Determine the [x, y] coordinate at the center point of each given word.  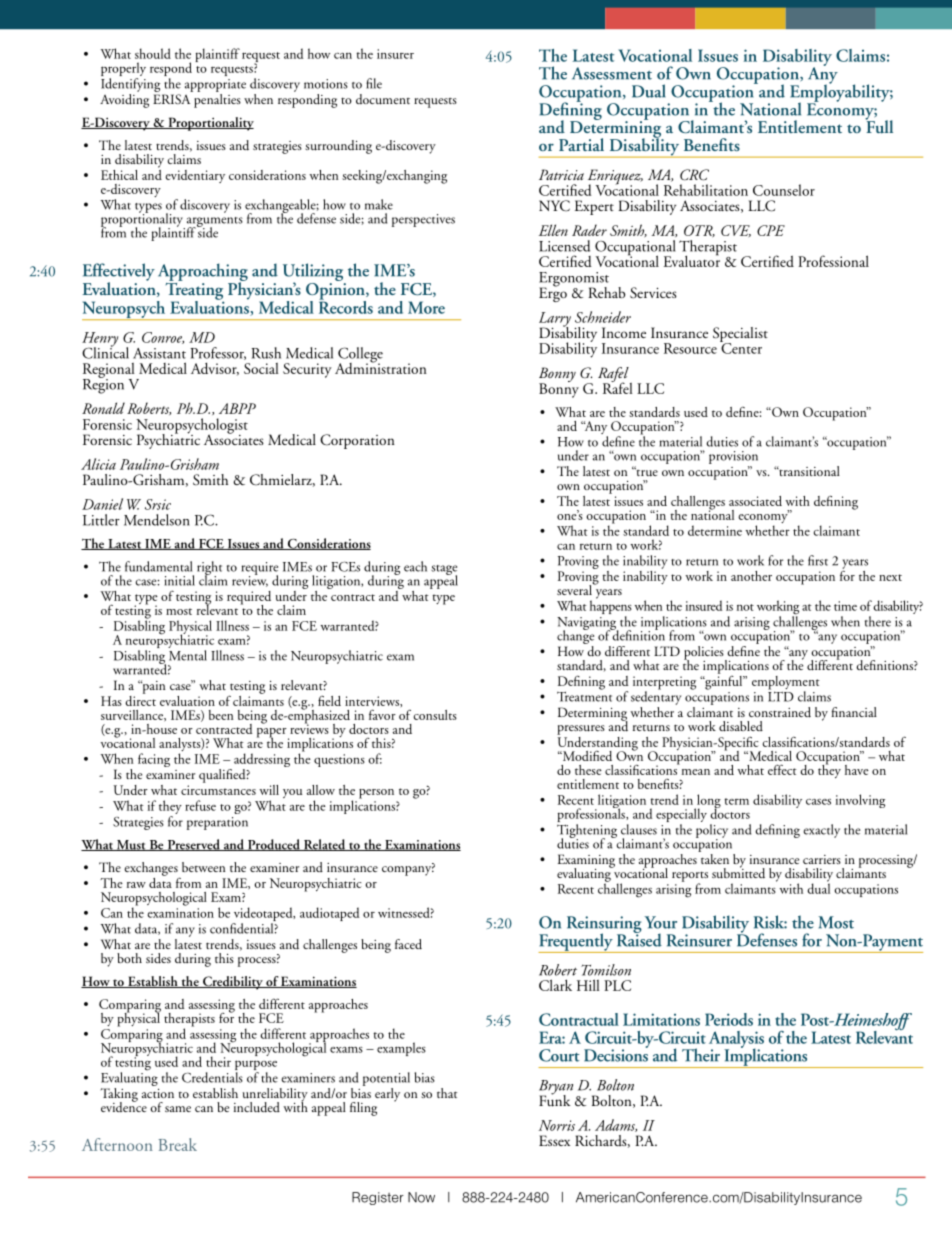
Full [879, 126]
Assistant [159, 353]
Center [741, 347]
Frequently [576, 943]
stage [444, 571]
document [383, 99]
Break [177, 1144]
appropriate [215, 85]
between [203, 867]
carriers [822, 859]
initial [179, 580]
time [845, 606]
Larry [555, 320]
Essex [554, 1140]
